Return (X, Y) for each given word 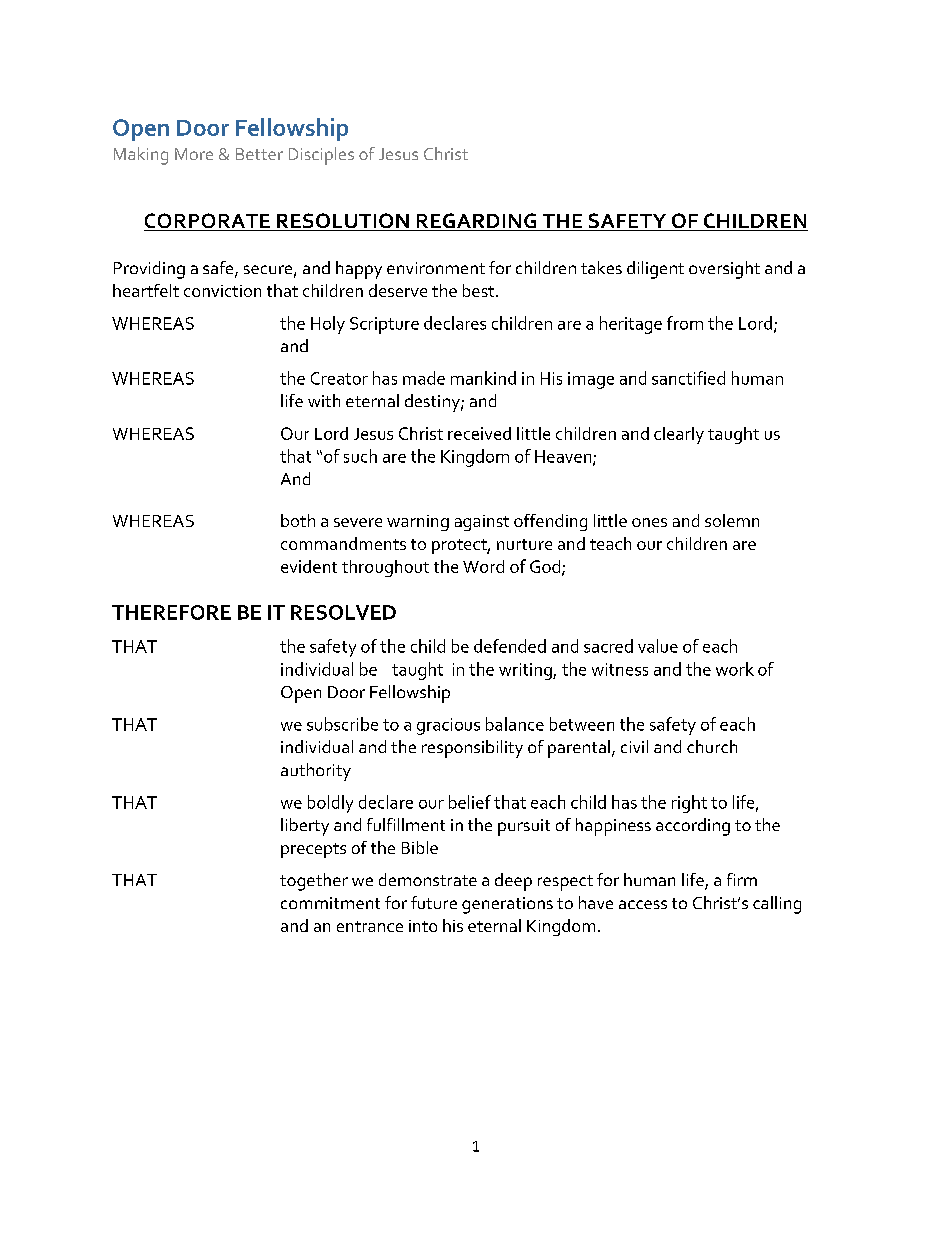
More (194, 154)
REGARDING (476, 222)
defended (510, 646)
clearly (679, 435)
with (324, 400)
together (314, 882)
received (479, 433)
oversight (724, 270)
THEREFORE (171, 612)
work (735, 669)
